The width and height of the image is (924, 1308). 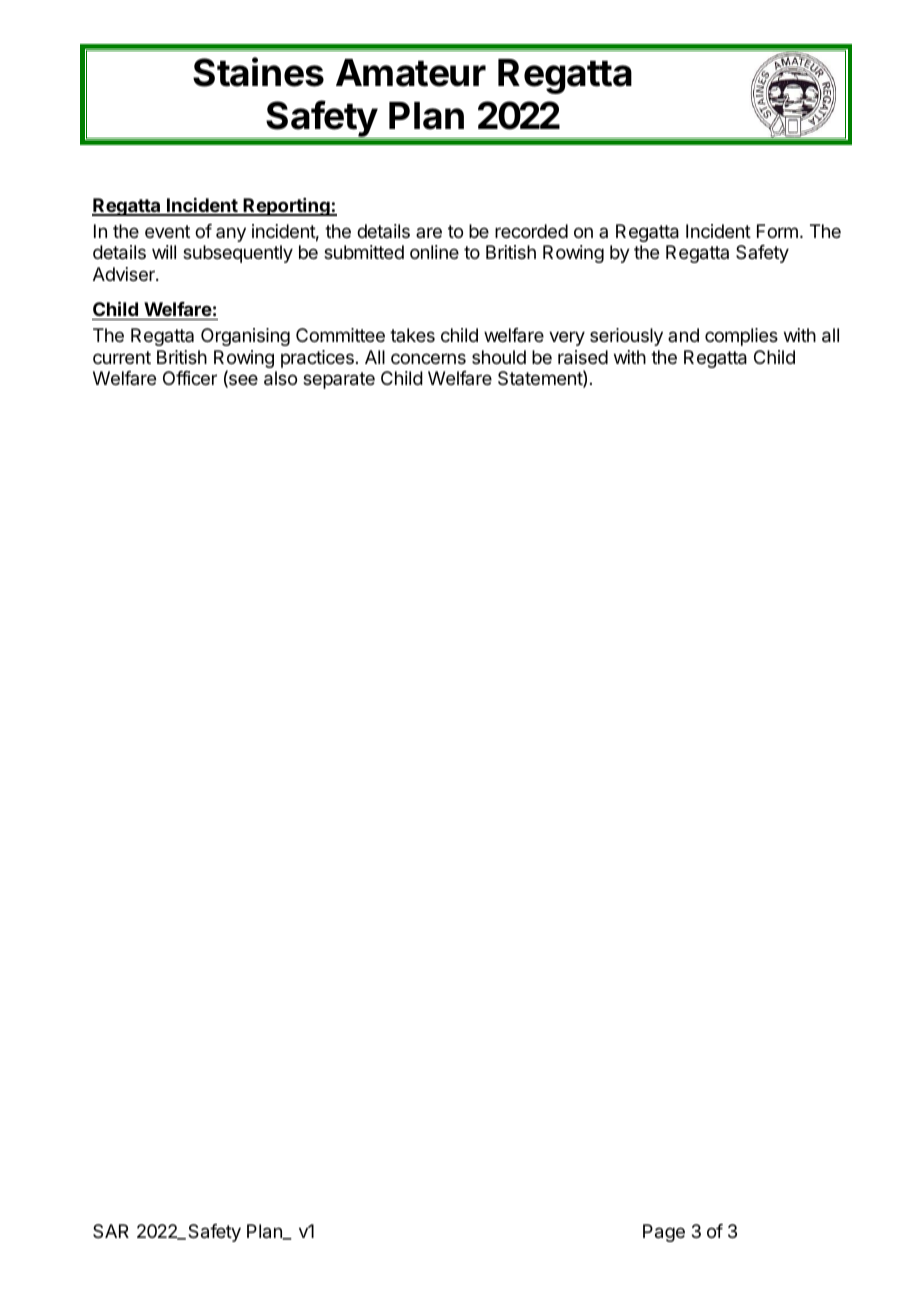 What do you see at coordinates (258, 72) in the image?
I see `Staines` at bounding box center [258, 72].
